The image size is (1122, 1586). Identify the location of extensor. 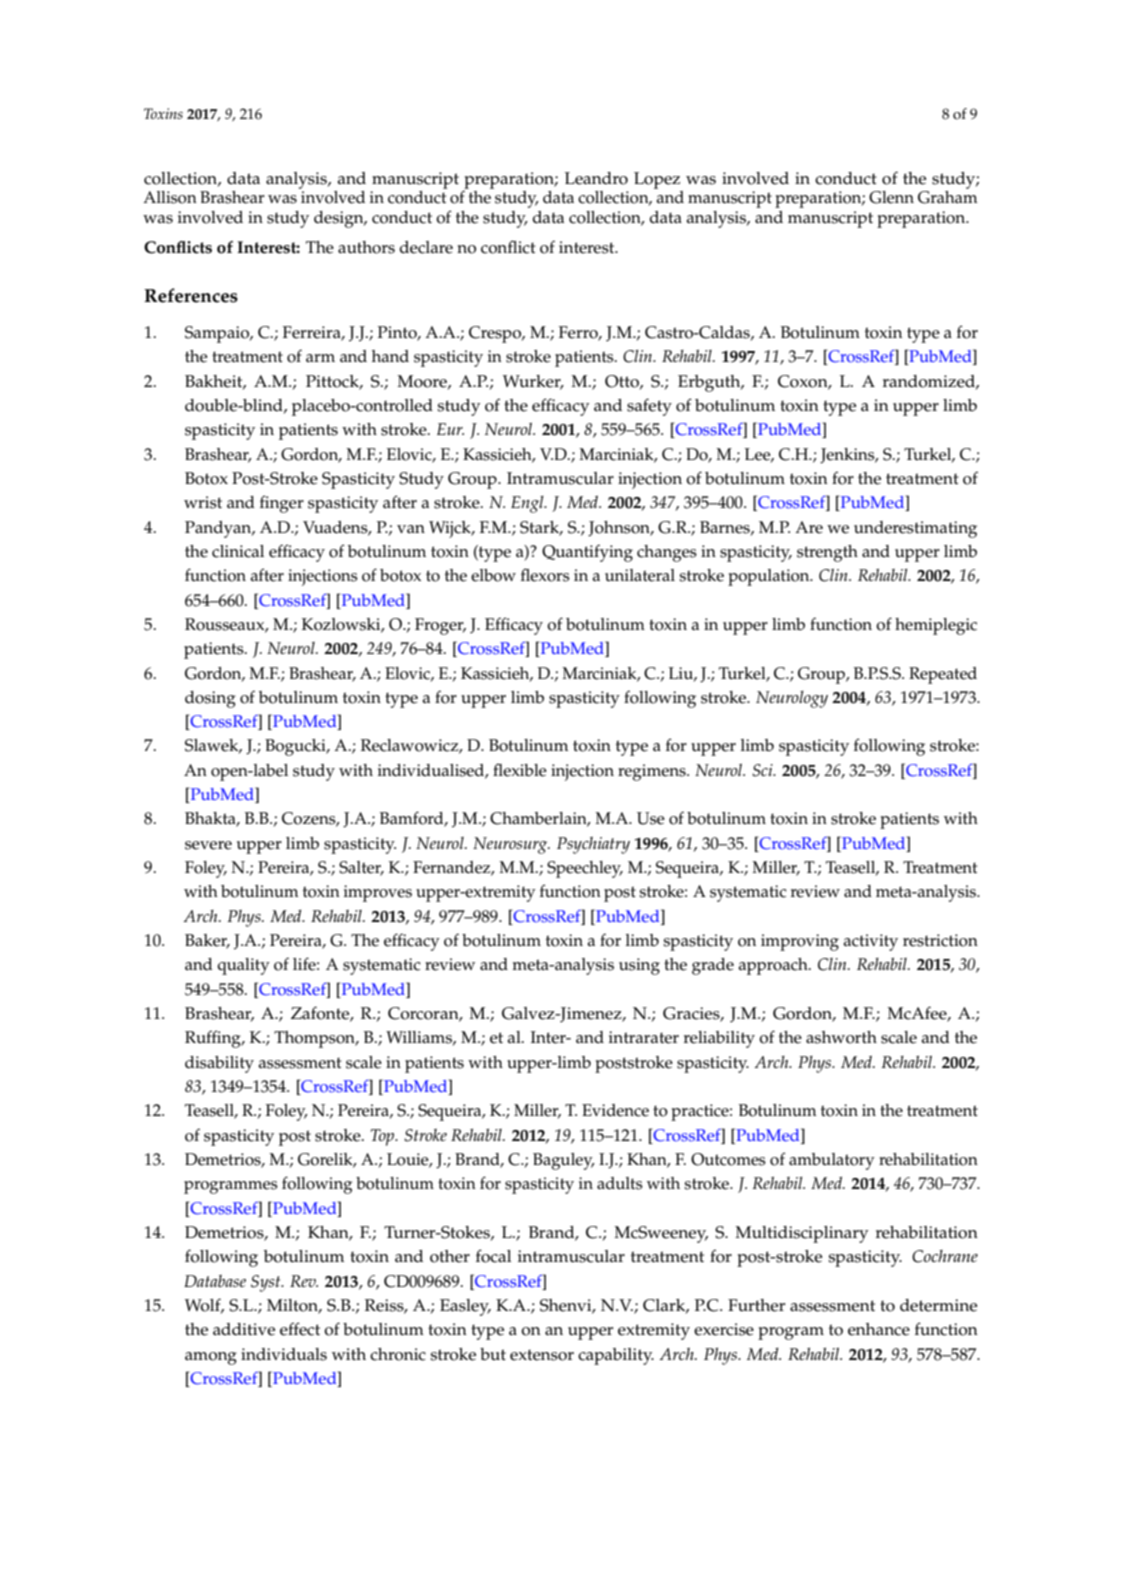
(542, 1355).
